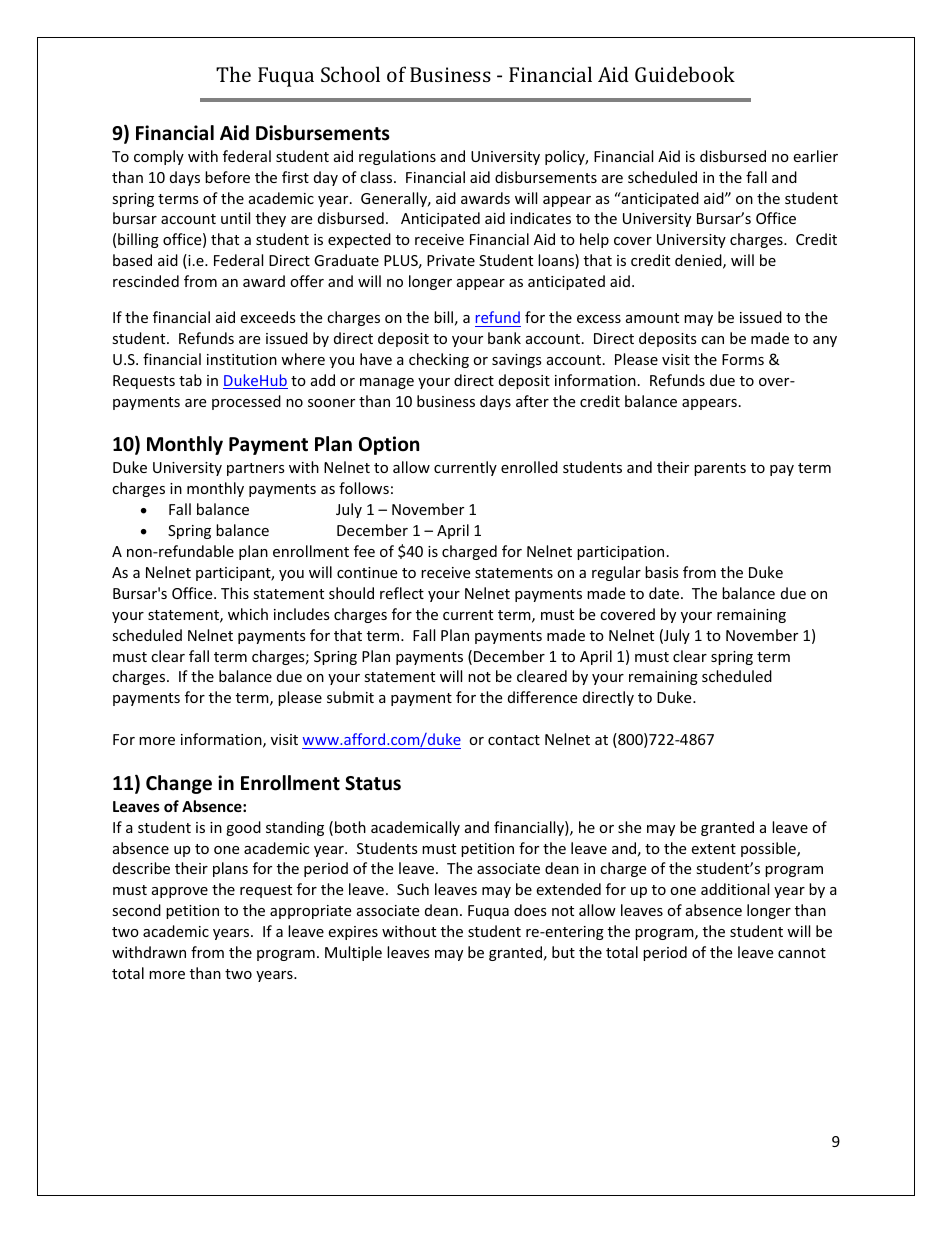 The width and height of the screenshot is (952, 1233). I want to click on Guidebook, so click(685, 74).
